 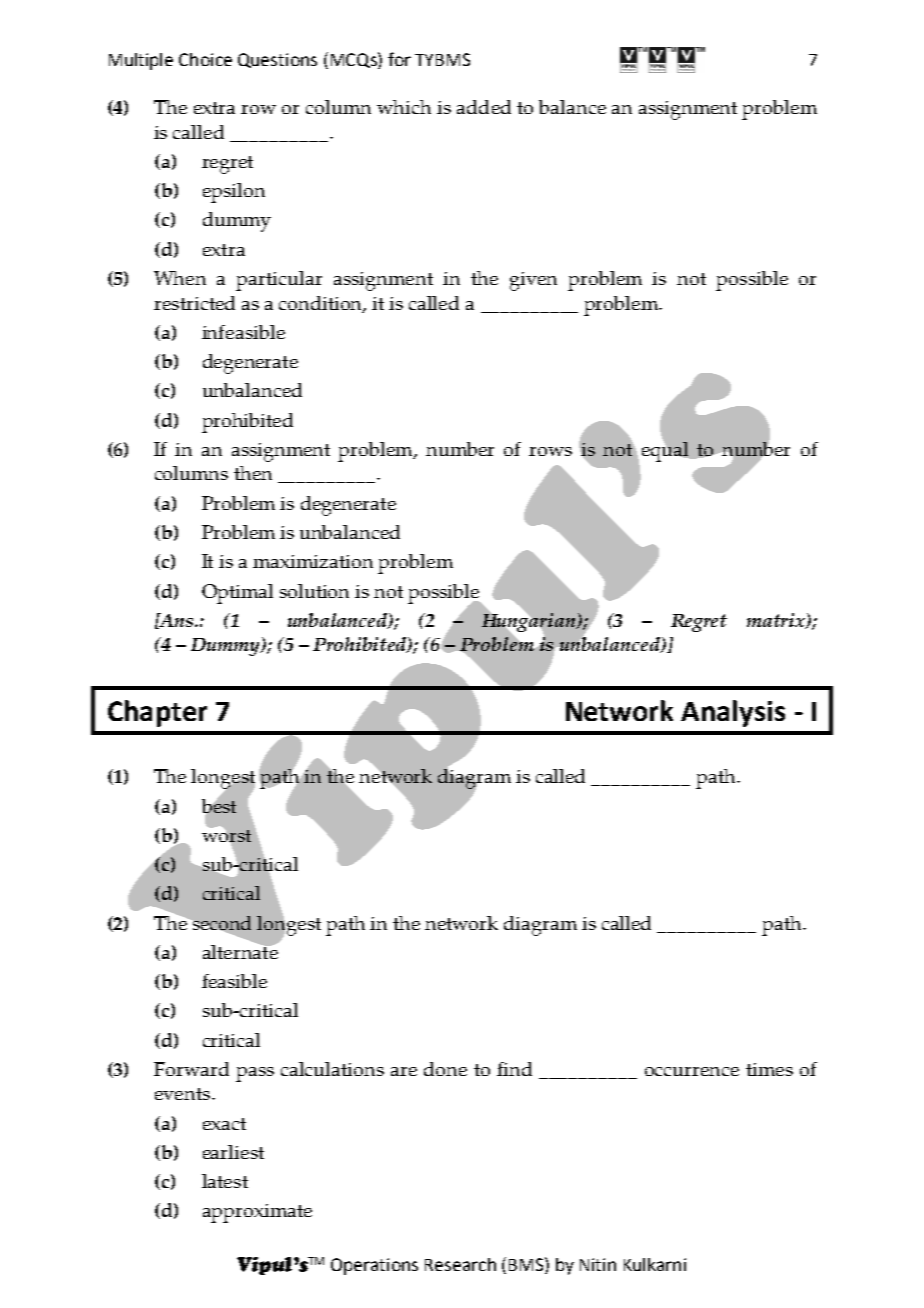 I want to click on Choice, so click(x=205, y=59).
